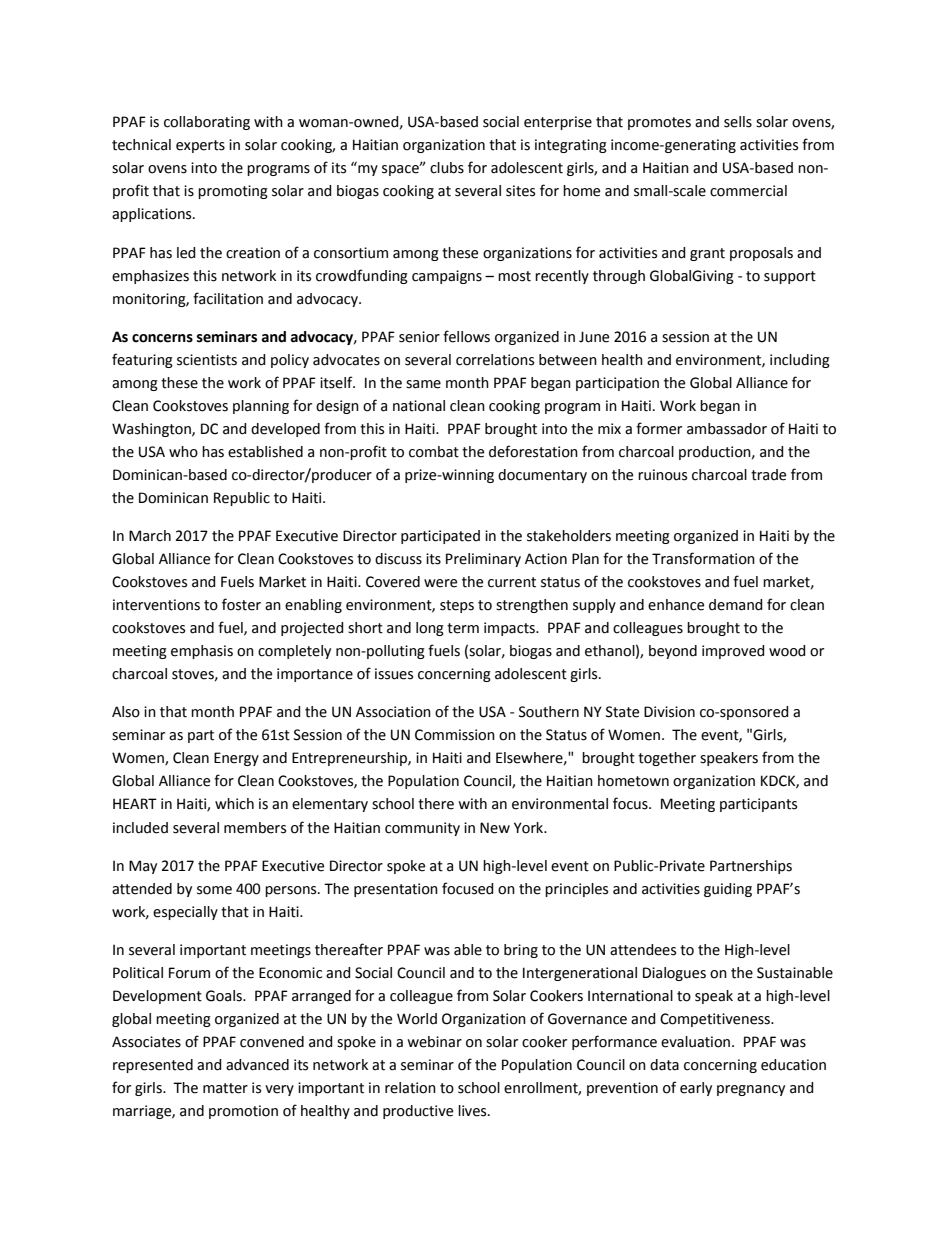 The height and width of the screenshot is (1233, 952). What do you see at coordinates (736, 605) in the screenshot?
I see `demand` at bounding box center [736, 605].
